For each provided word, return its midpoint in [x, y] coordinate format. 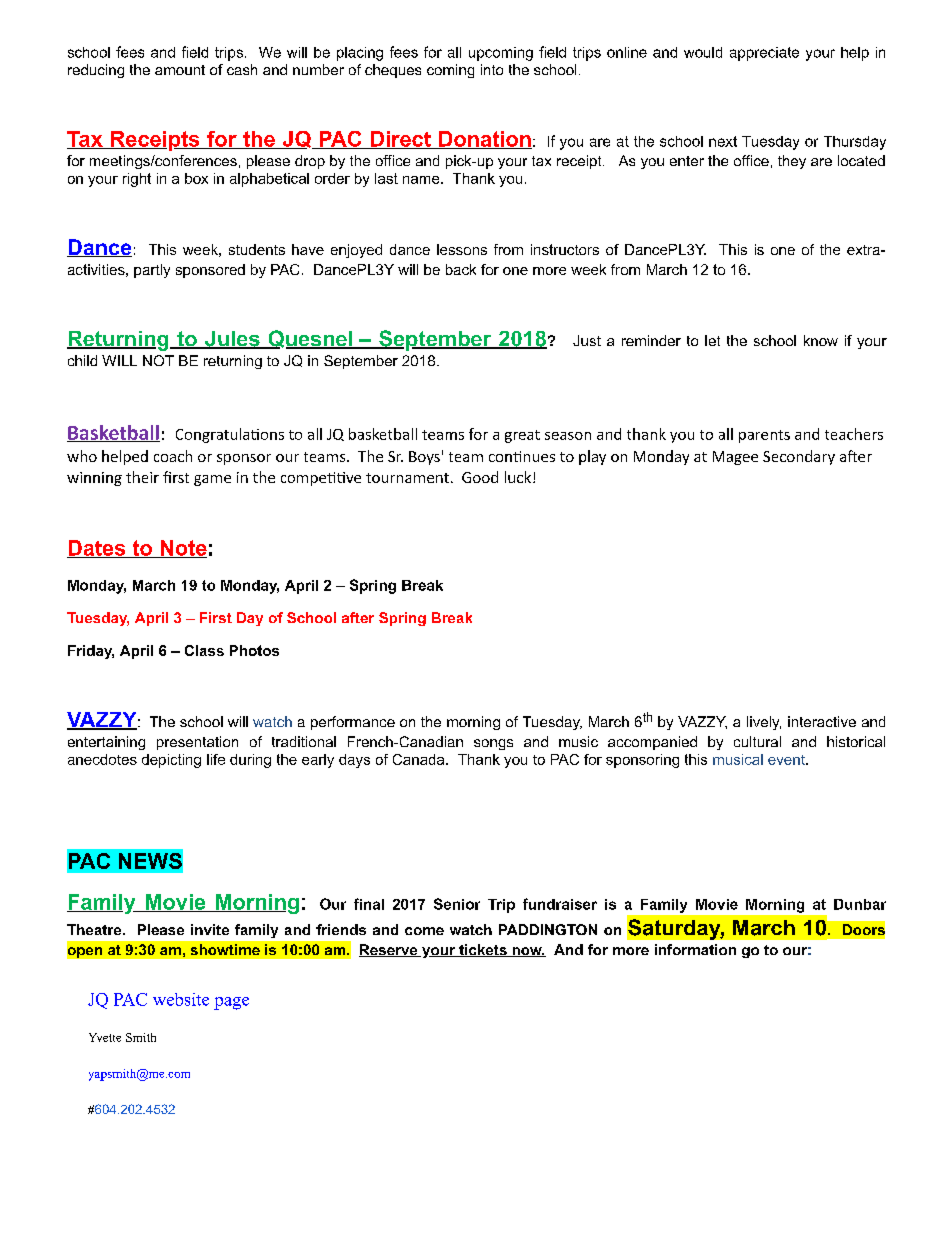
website [181, 999]
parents [764, 436]
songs [493, 744]
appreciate [764, 54]
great [522, 436]
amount [180, 70]
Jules [232, 340]
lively [764, 723]
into [492, 69]
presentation [197, 743]
